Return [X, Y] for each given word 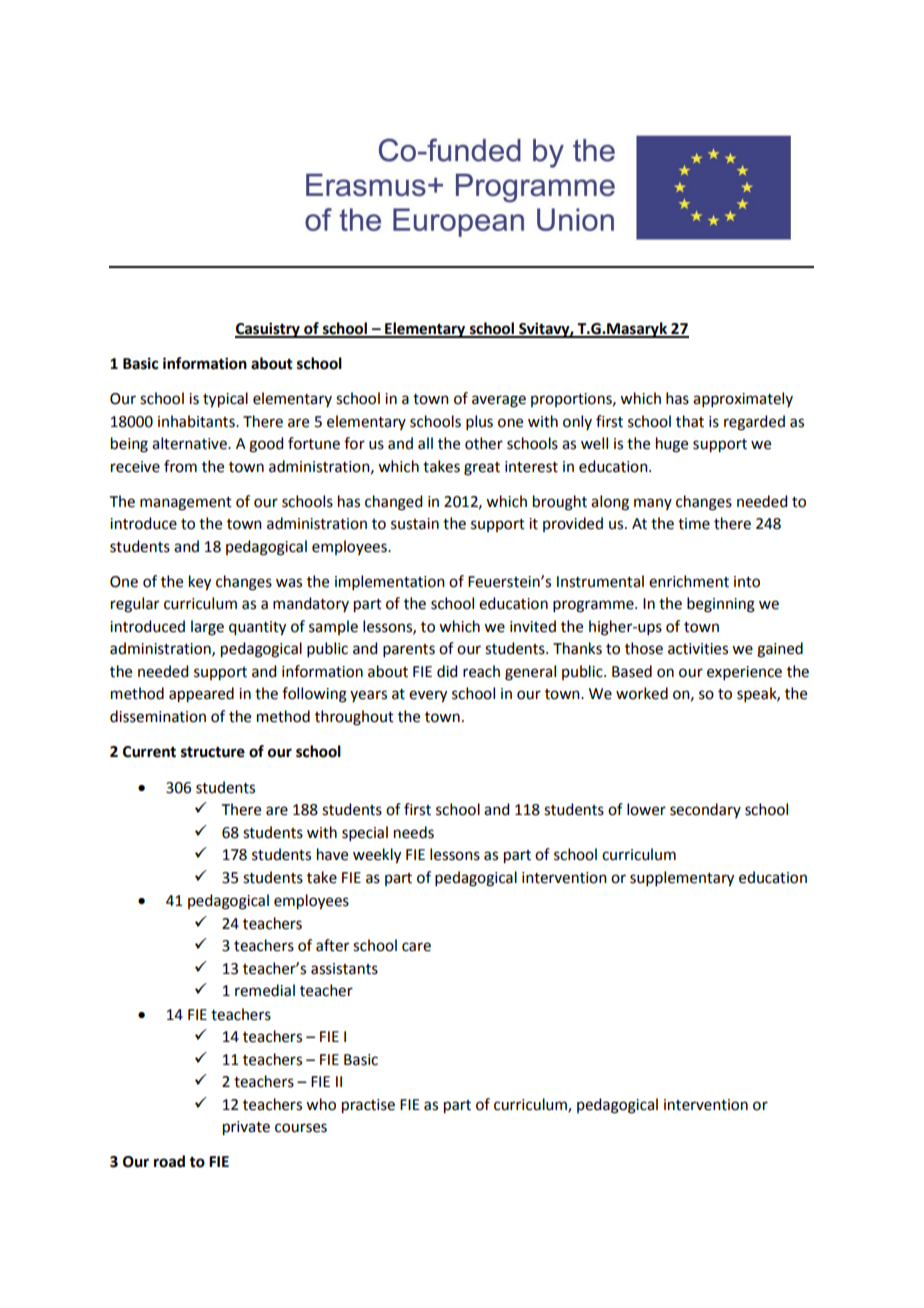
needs [414, 832]
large [207, 628]
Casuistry [268, 330]
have [332, 854]
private [246, 1128]
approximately [743, 399]
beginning [721, 605]
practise [368, 1106]
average [499, 401]
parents [409, 650]
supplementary [682, 879]
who [321, 1104]
